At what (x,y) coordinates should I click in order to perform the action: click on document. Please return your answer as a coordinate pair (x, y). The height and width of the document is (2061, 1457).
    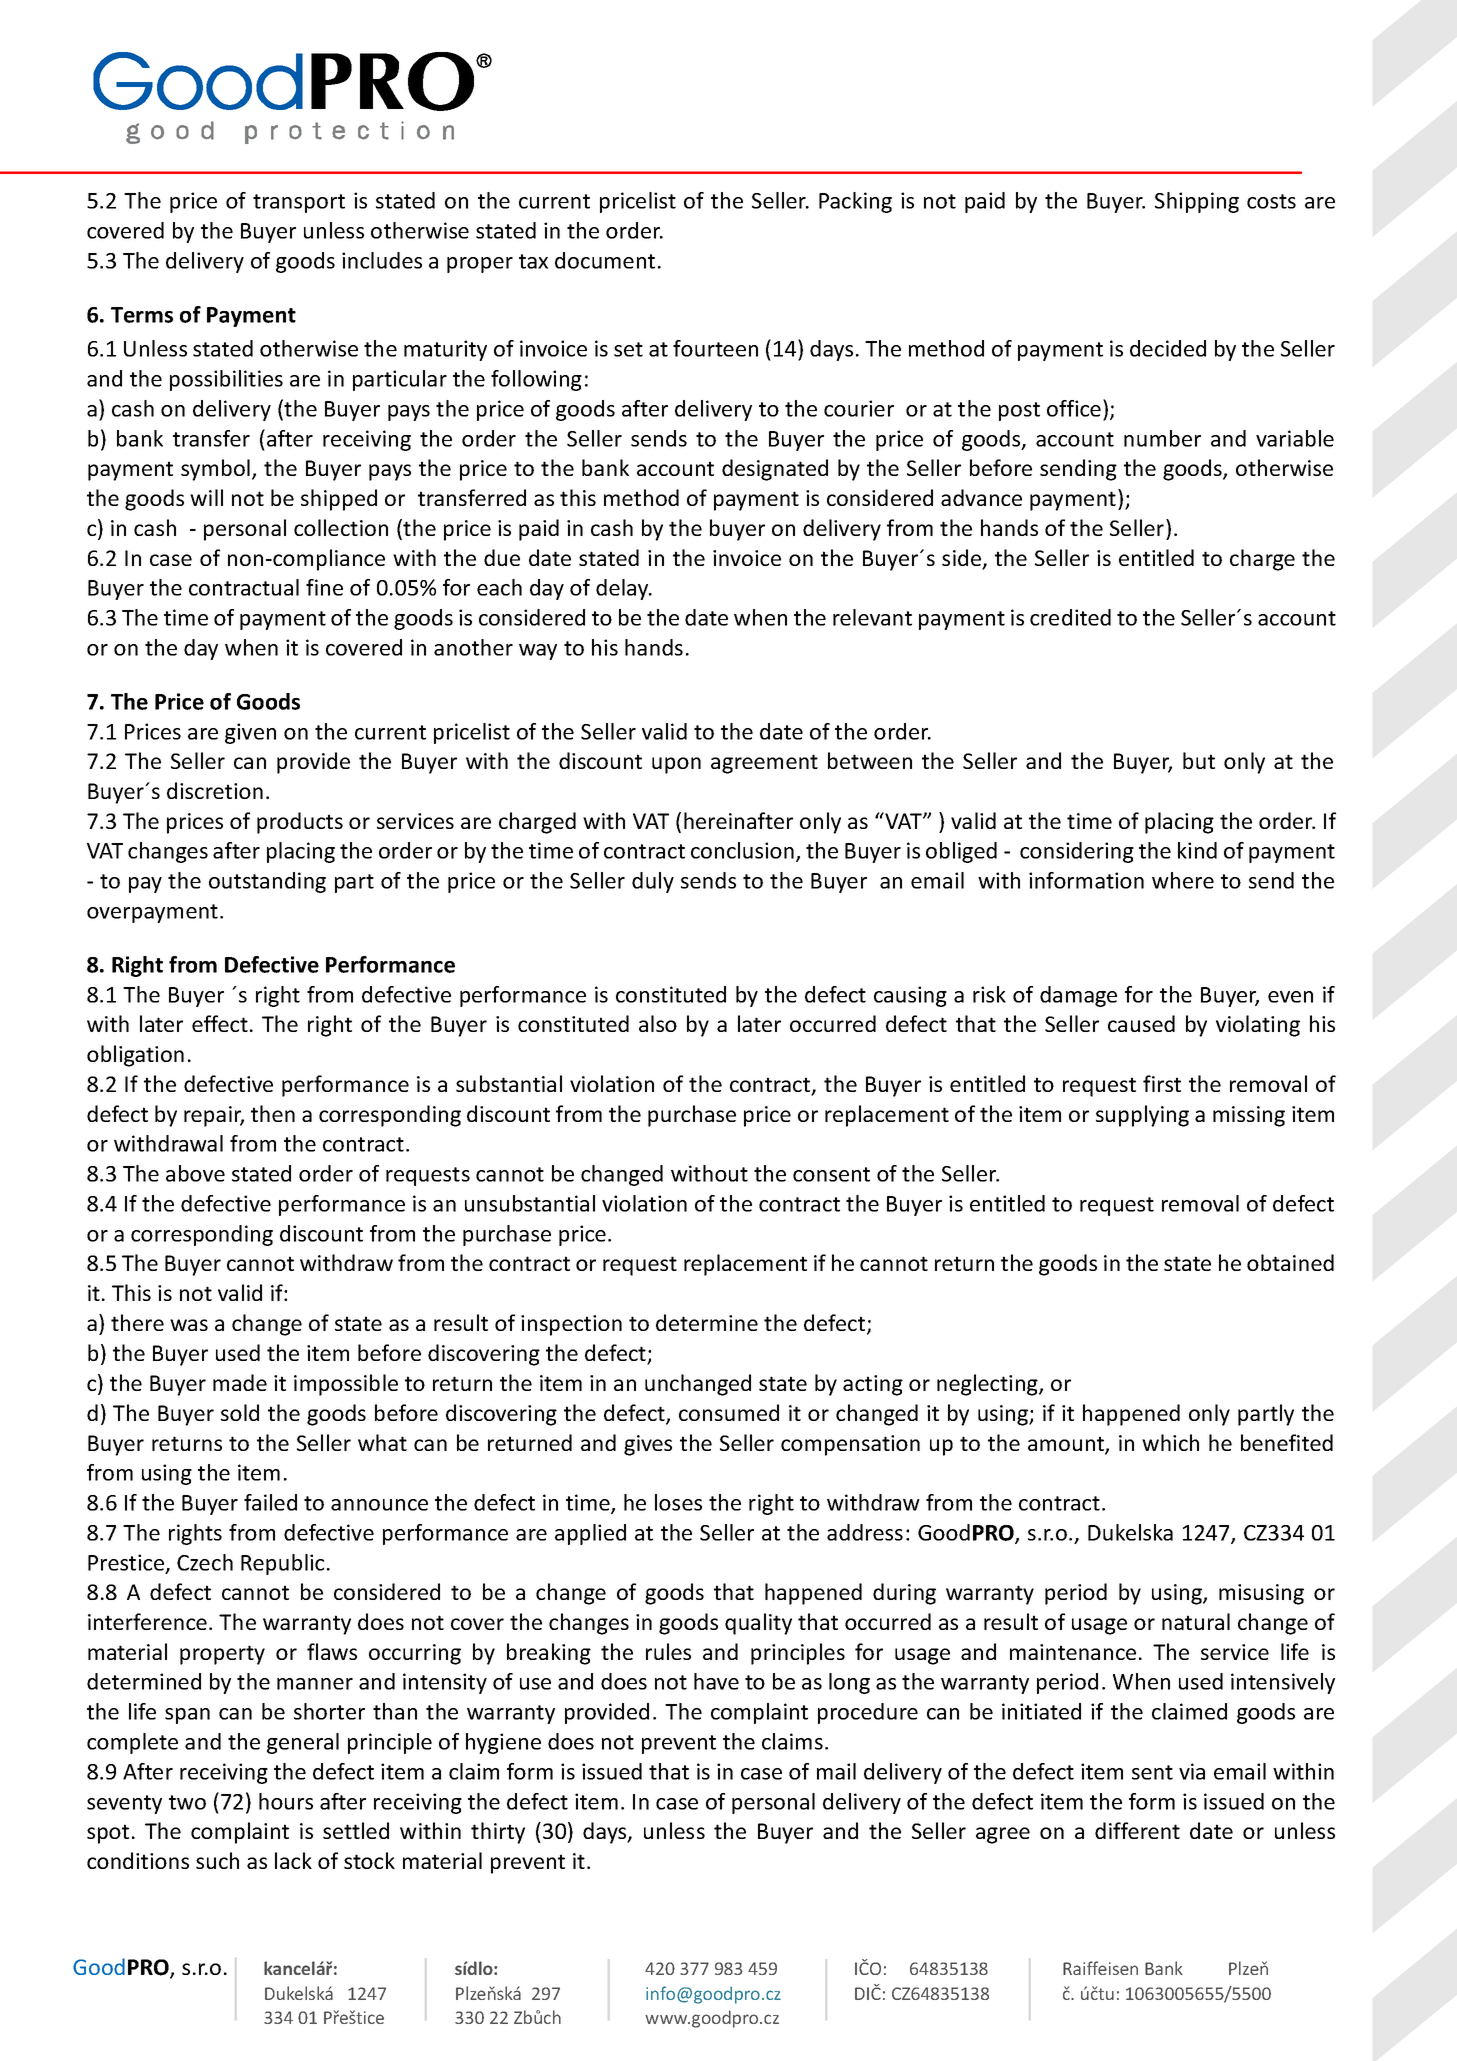
    Looking at the image, I should click on (605, 260).
